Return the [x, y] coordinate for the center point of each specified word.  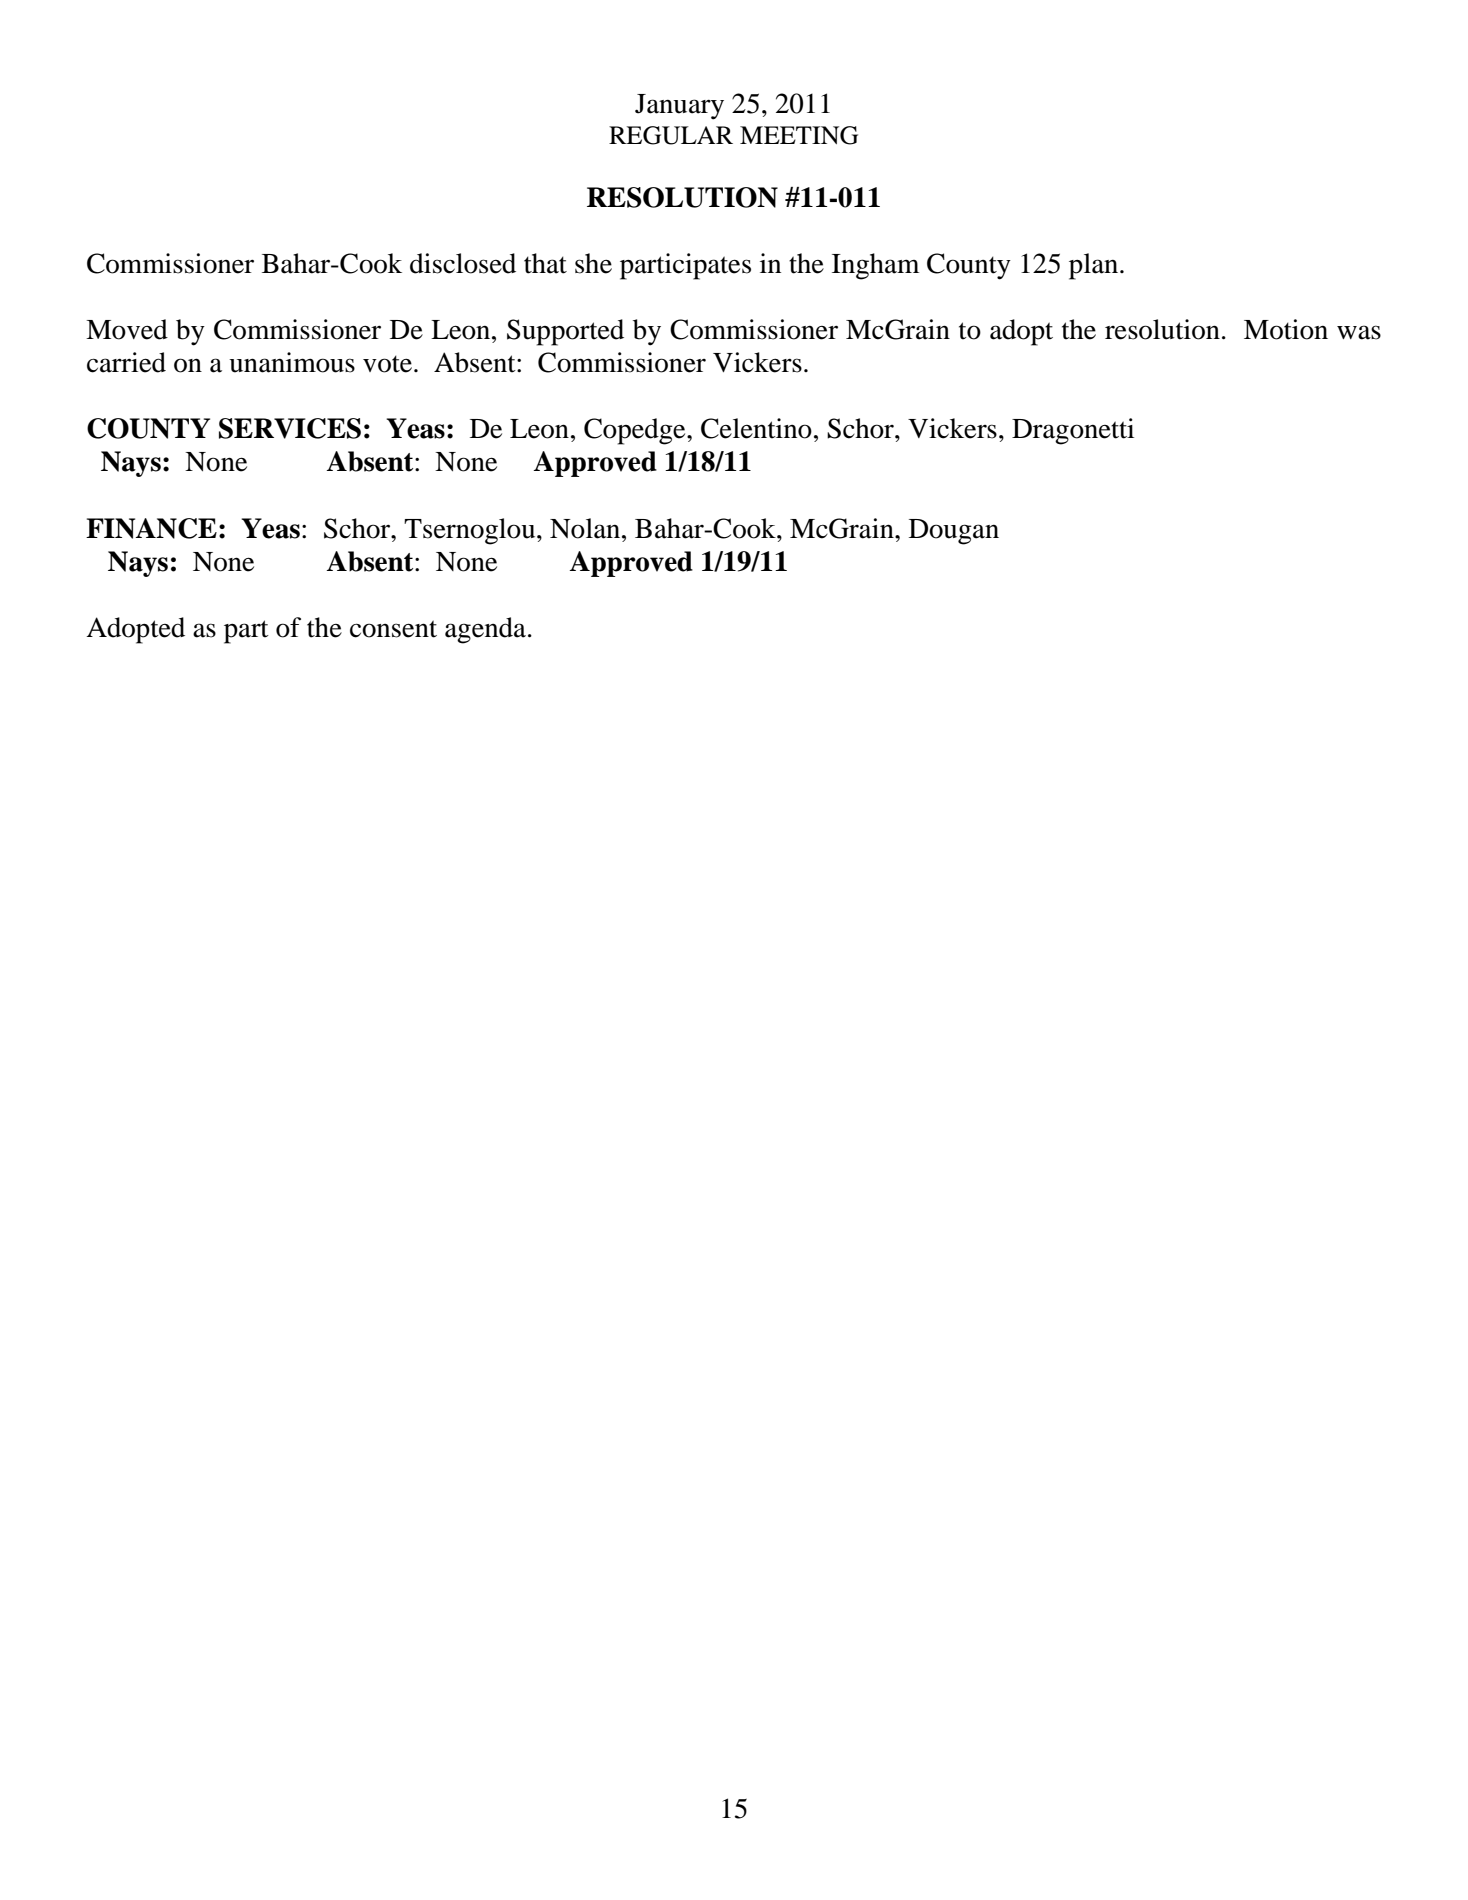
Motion [1286, 329]
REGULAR [671, 135]
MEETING [799, 135]
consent [393, 629]
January [679, 107]
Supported [565, 332]
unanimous [292, 362]
